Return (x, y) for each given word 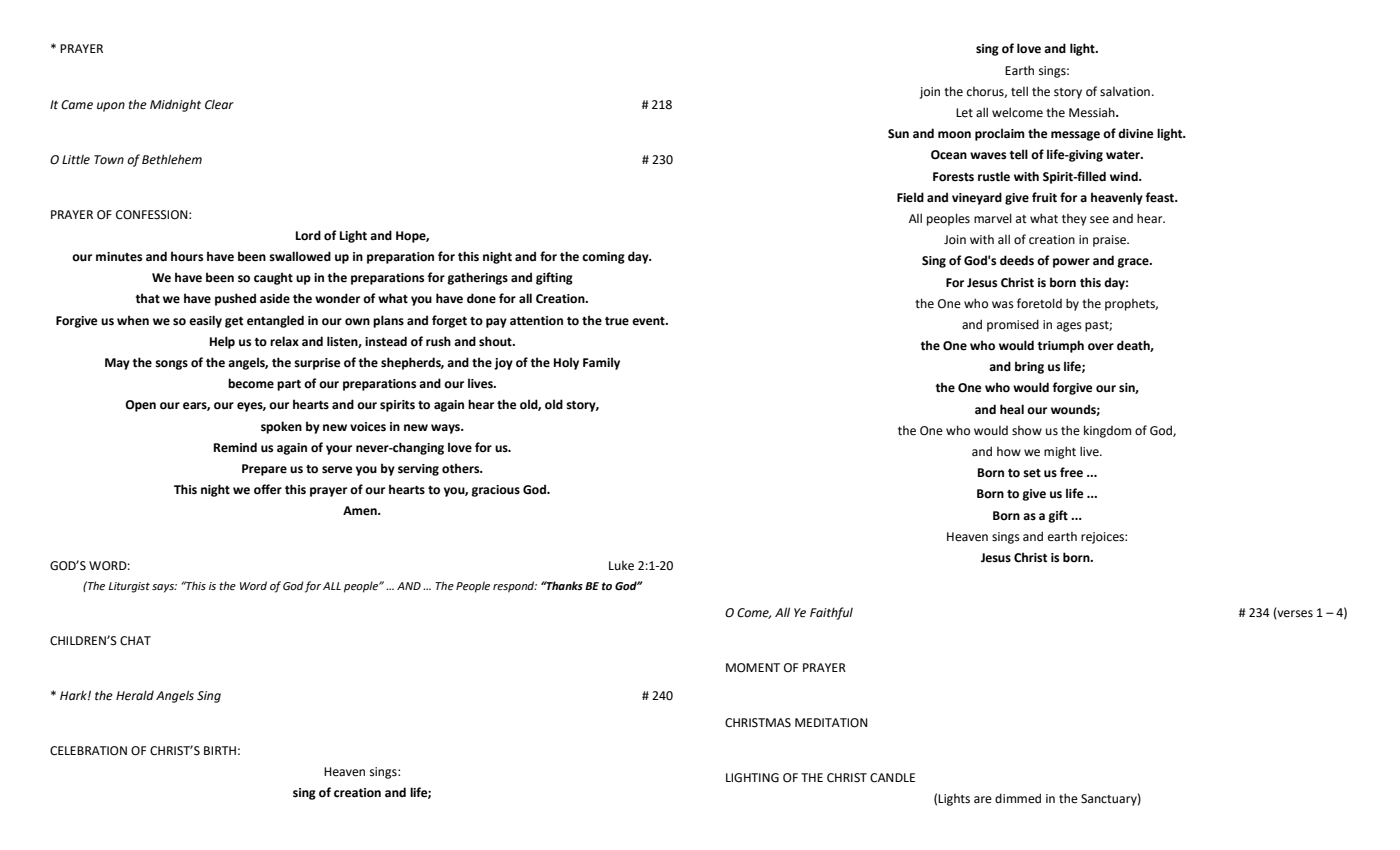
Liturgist (129, 587)
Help (222, 342)
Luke (621, 566)
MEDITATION (831, 723)
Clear (219, 105)
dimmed (1018, 798)
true (617, 321)
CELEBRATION (88, 751)
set (1032, 473)
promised (1013, 325)
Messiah (1093, 112)
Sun (898, 134)
